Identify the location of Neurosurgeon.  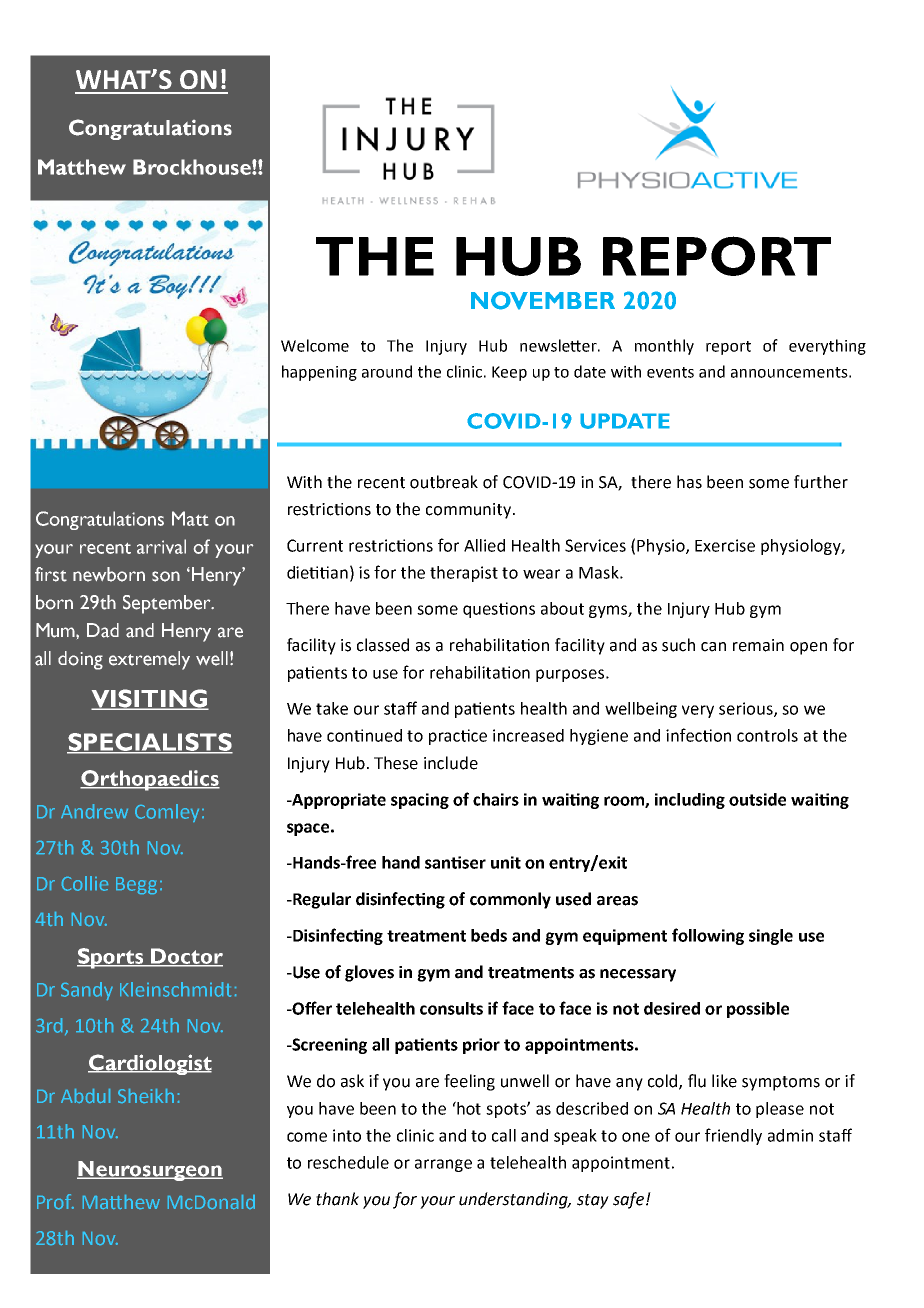
(150, 1171).
